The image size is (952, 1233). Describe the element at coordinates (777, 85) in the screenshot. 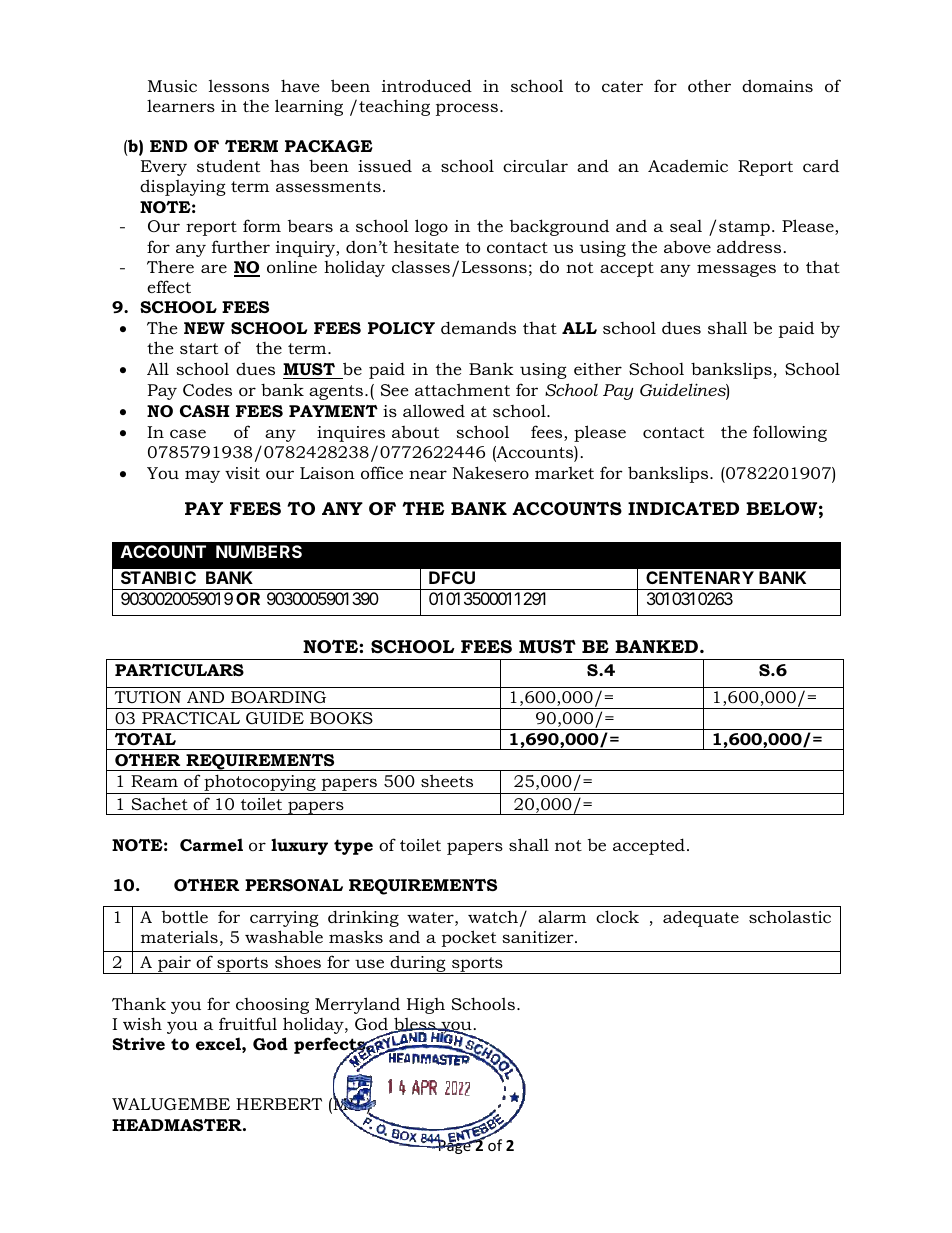

I see `domains` at that location.
